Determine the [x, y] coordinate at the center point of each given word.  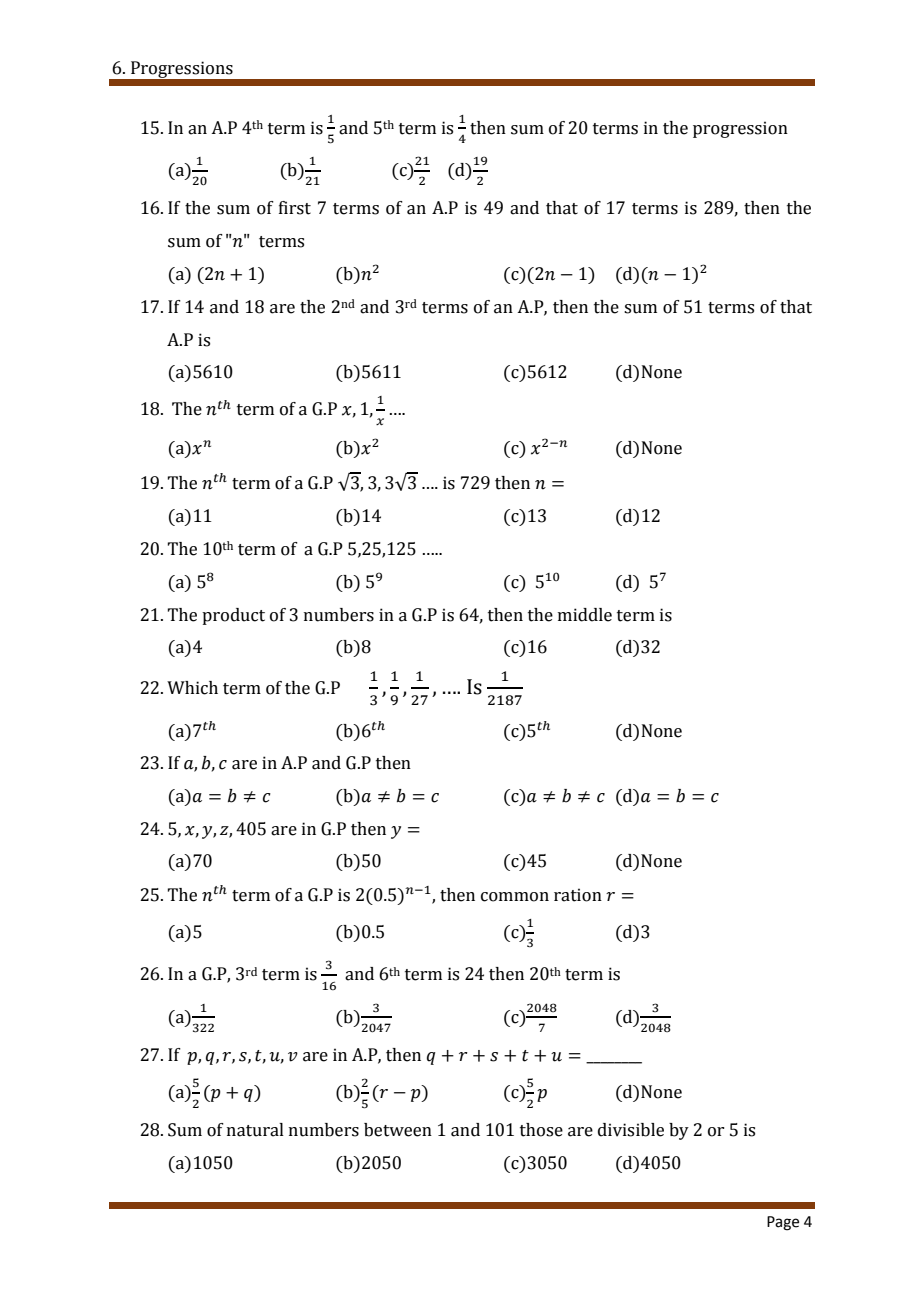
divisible [631, 1130]
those [541, 1130]
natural [255, 1130]
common [515, 897]
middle [585, 615]
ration [578, 895]
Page [783, 1223]
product [233, 616]
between [398, 1130]
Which [192, 688]
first [295, 208]
